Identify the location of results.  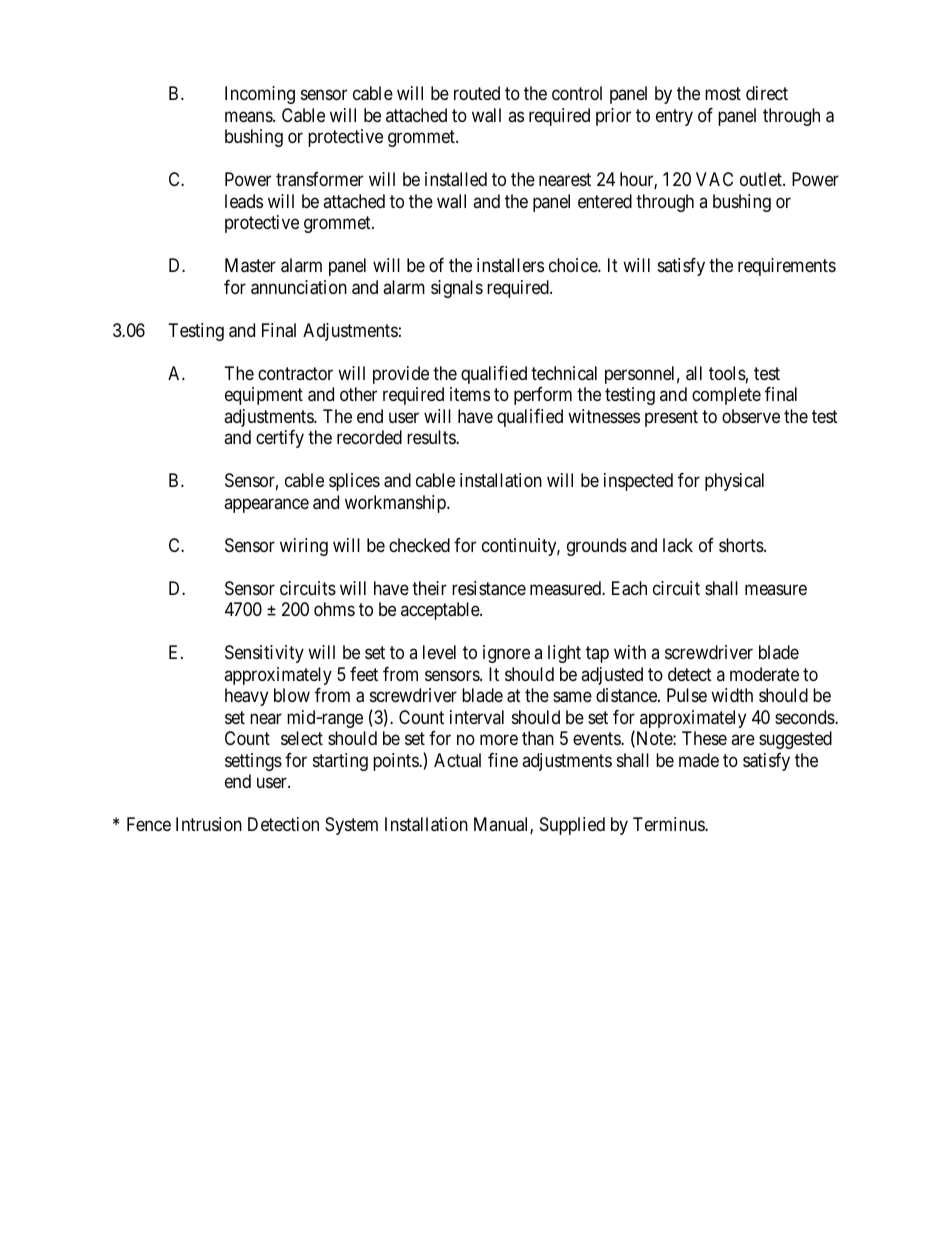
(432, 437).
